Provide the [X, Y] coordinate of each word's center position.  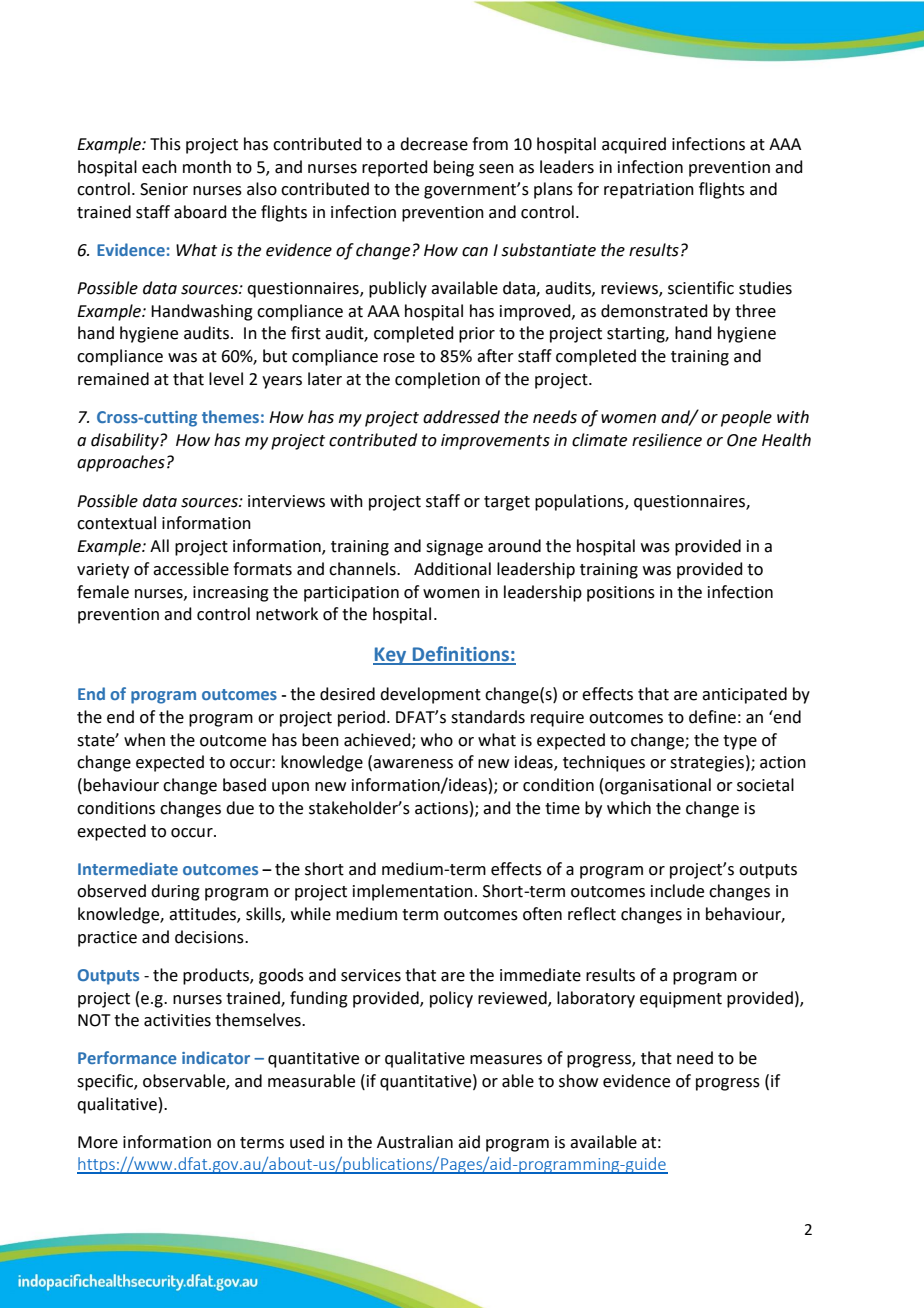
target [507, 503]
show [578, 1081]
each [159, 167]
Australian [415, 1142]
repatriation [649, 191]
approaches [121, 463]
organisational [658, 786]
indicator [216, 1057]
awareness [413, 764]
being [454, 168]
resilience [667, 440]
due [240, 808]
